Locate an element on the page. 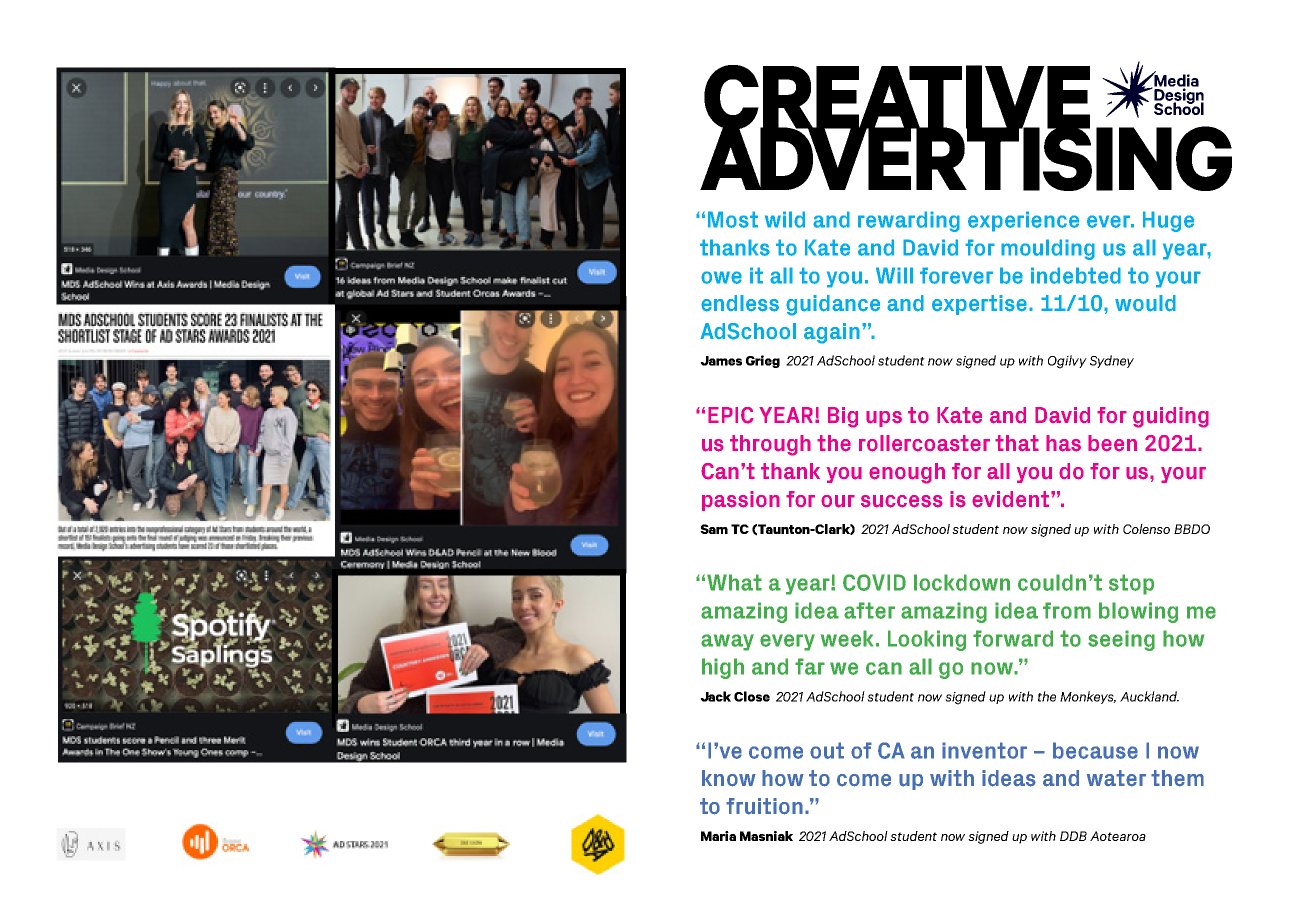 Image resolution: width=1308 pixels, height=924 pixels. Huge is located at coordinates (1168, 221).
